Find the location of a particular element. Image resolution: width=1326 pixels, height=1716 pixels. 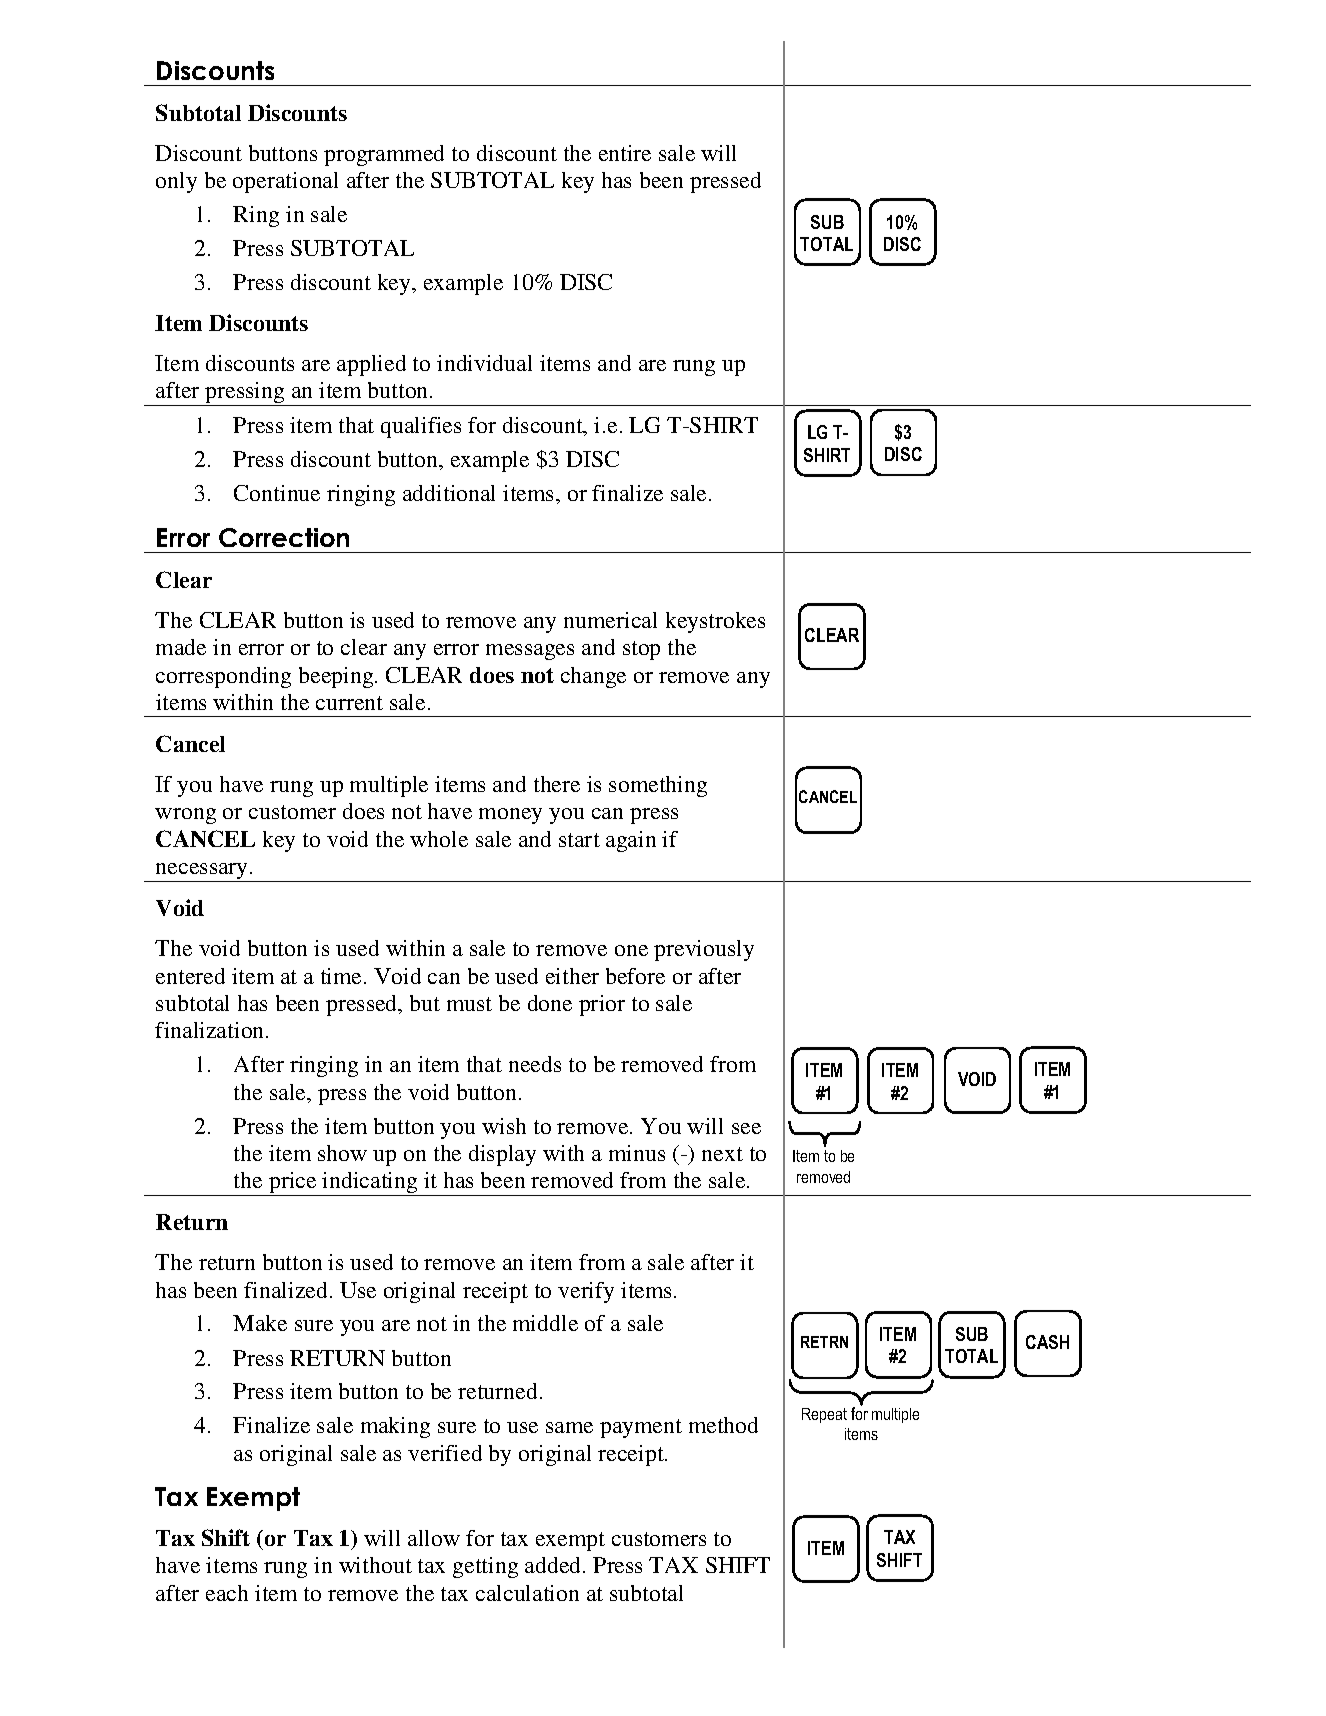

necessary is located at coordinates (202, 872).
